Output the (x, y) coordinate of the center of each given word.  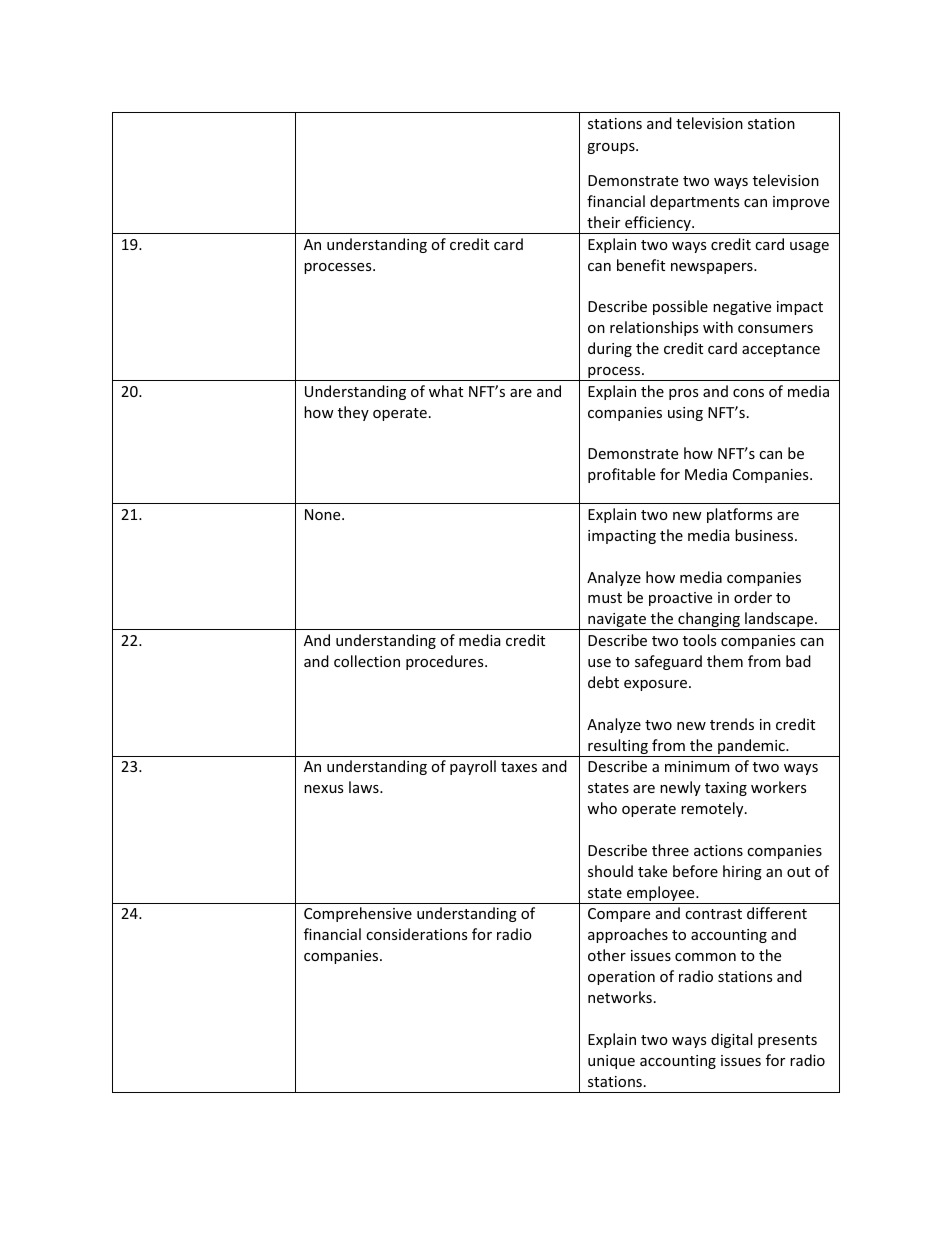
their (603, 222)
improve (801, 203)
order (753, 597)
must (605, 598)
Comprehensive (358, 914)
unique (611, 1062)
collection (367, 661)
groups (612, 148)
